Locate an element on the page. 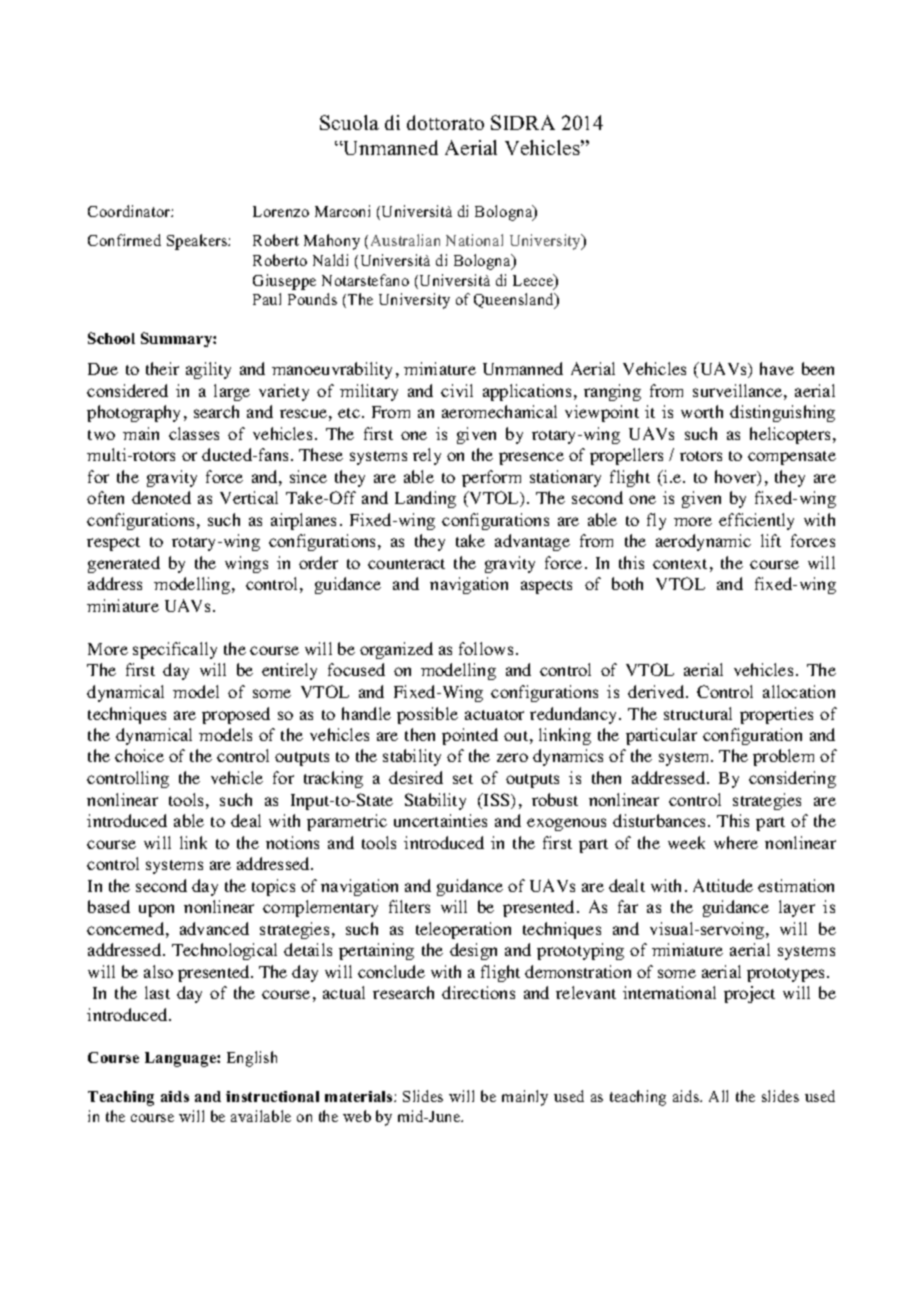  English is located at coordinates (252, 1059).
